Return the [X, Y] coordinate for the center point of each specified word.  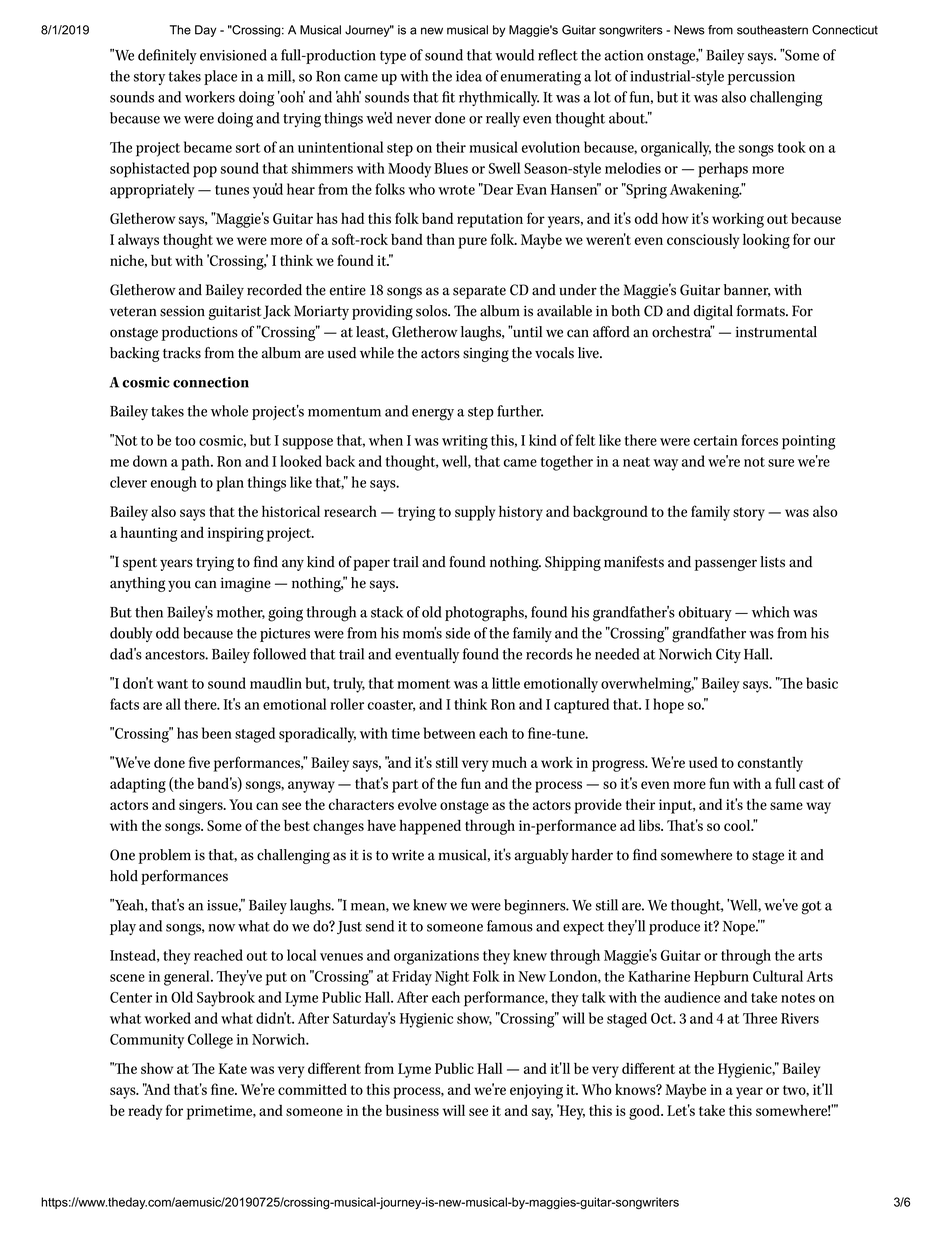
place [220, 77]
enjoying [536, 1091]
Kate [232, 1068]
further [520, 411]
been [217, 733]
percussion [761, 78]
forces [759, 440]
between [449, 733]
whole [229, 411]
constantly [770, 764]
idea [469, 76]
